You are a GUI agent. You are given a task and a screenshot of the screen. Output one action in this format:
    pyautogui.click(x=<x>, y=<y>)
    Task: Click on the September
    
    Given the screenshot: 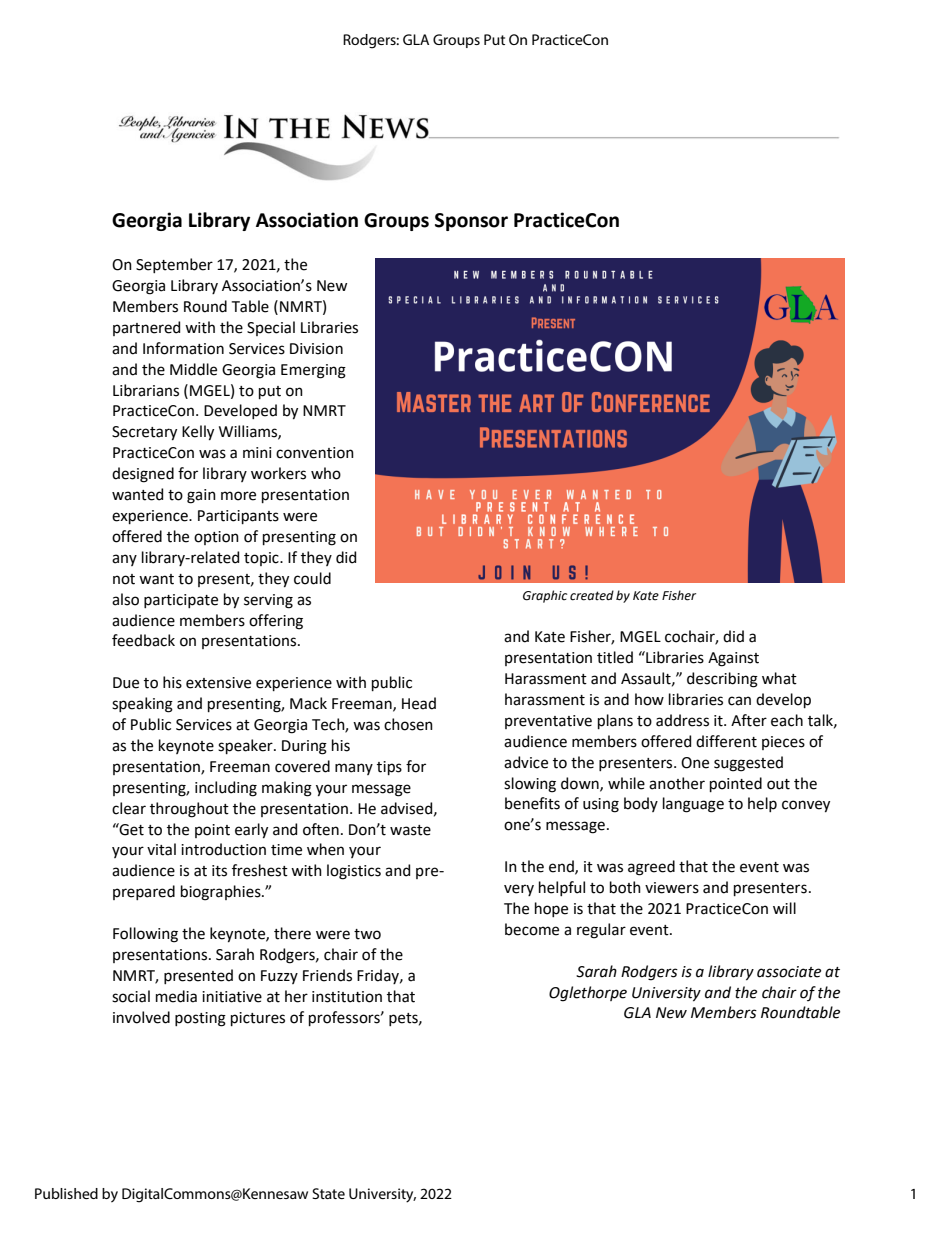 What is the action you would take?
    pyautogui.click(x=174, y=265)
